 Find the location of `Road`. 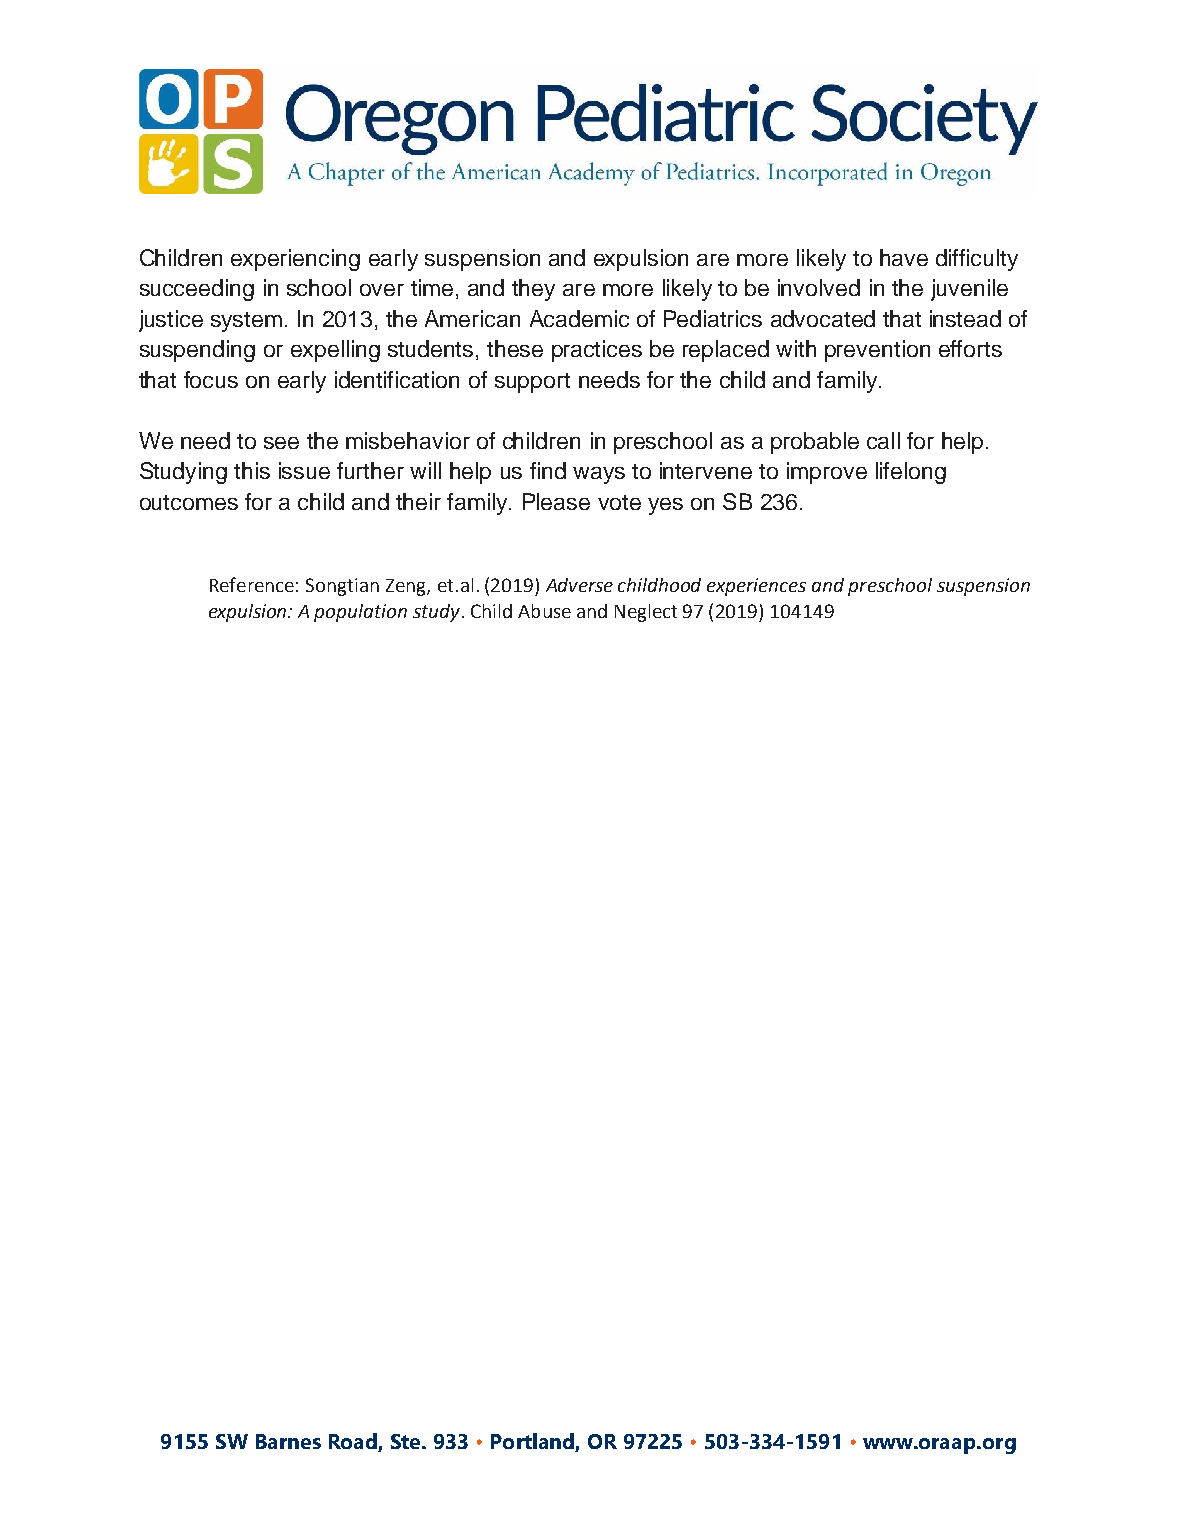

Road is located at coordinates (353, 1441).
